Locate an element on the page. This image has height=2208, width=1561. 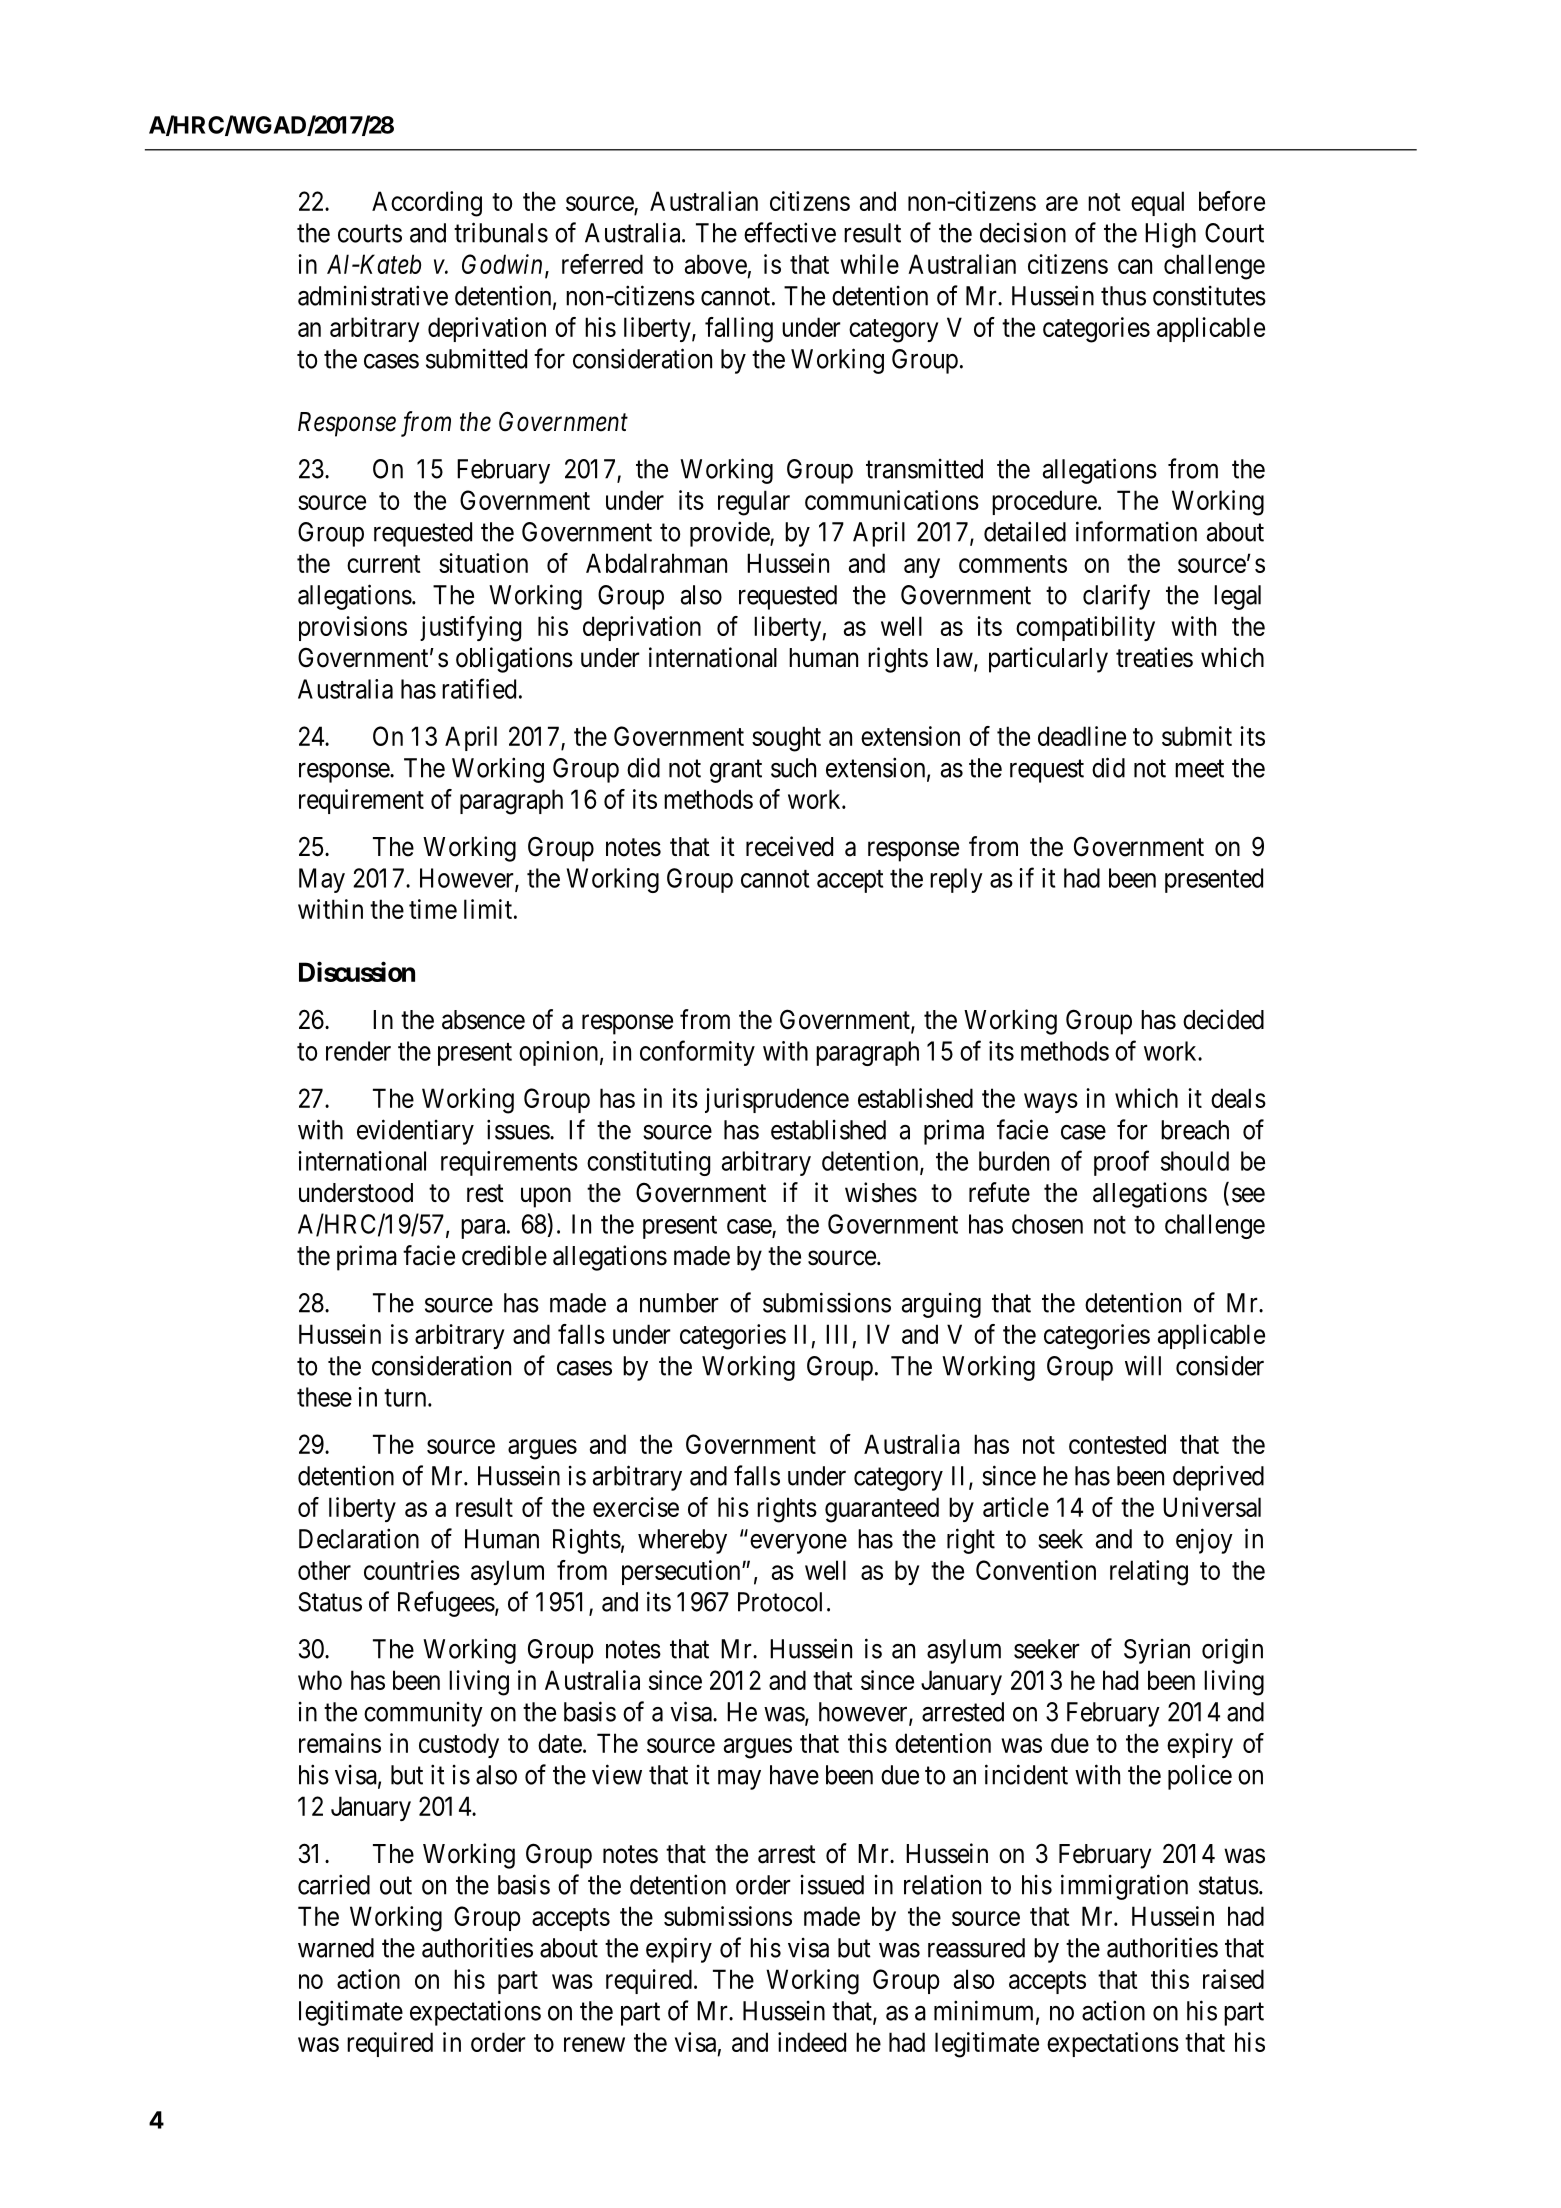
High is located at coordinates (1170, 235).
